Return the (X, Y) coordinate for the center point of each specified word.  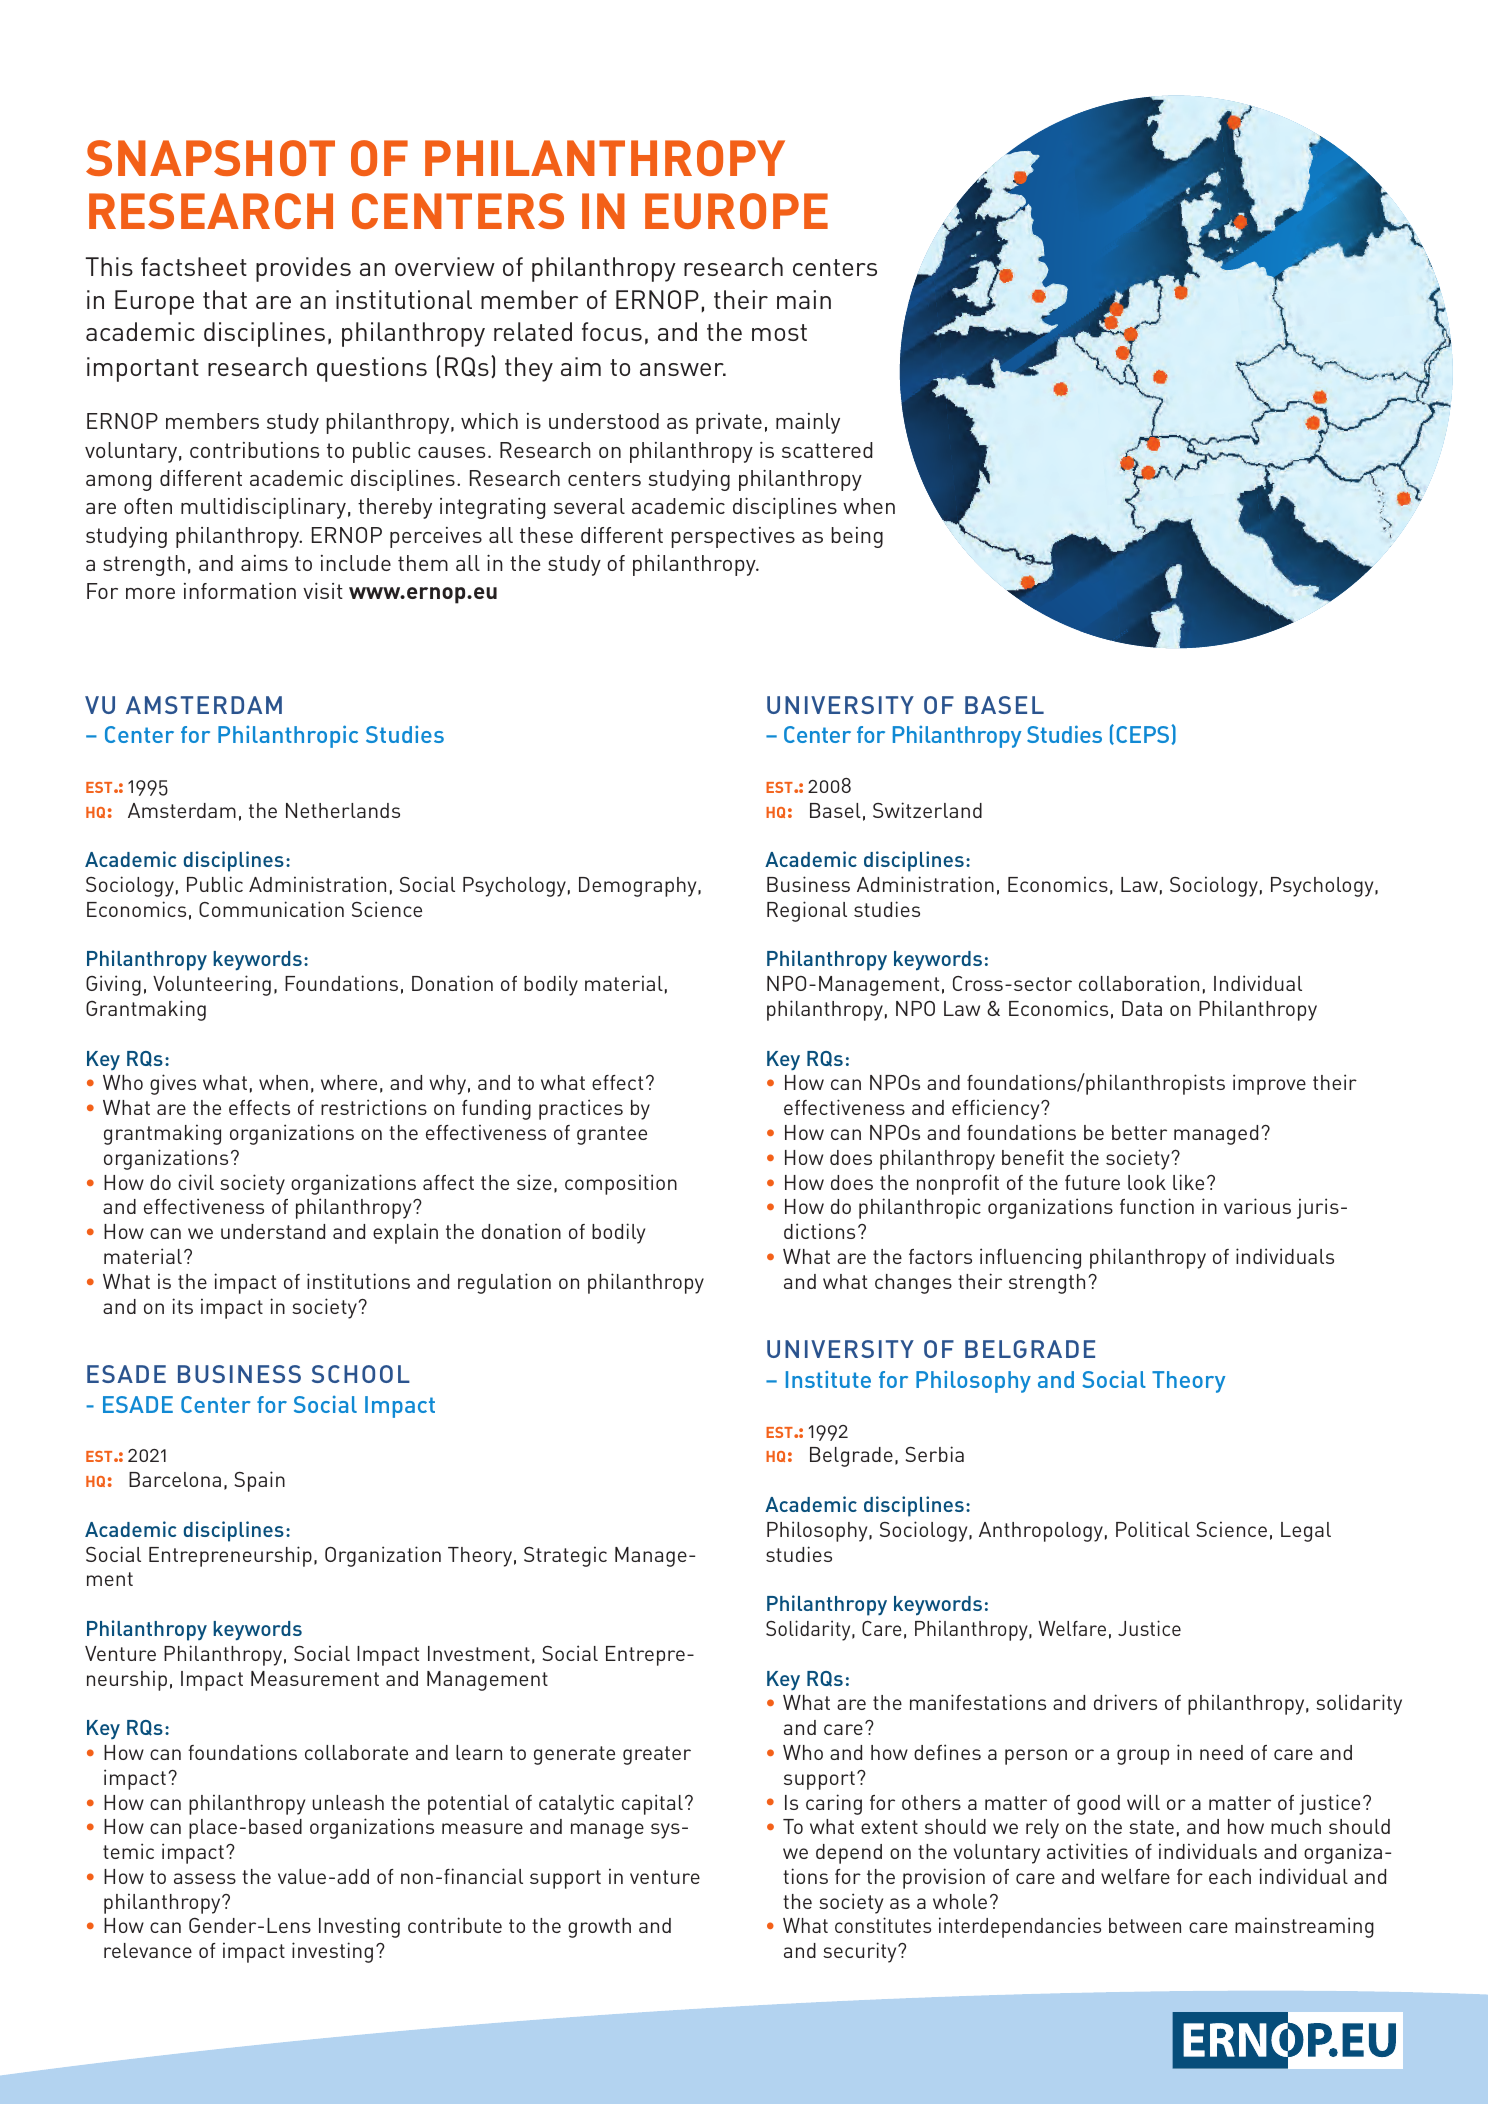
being (857, 537)
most (779, 332)
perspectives (733, 537)
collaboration (1139, 983)
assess (205, 1878)
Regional (807, 911)
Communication (271, 909)
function (1157, 1206)
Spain (259, 1481)
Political (1153, 1529)
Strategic (565, 1556)
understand (273, 1231)
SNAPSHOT (210, 158)
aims (264, 563)
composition (621, 1184)
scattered (827, 450)
